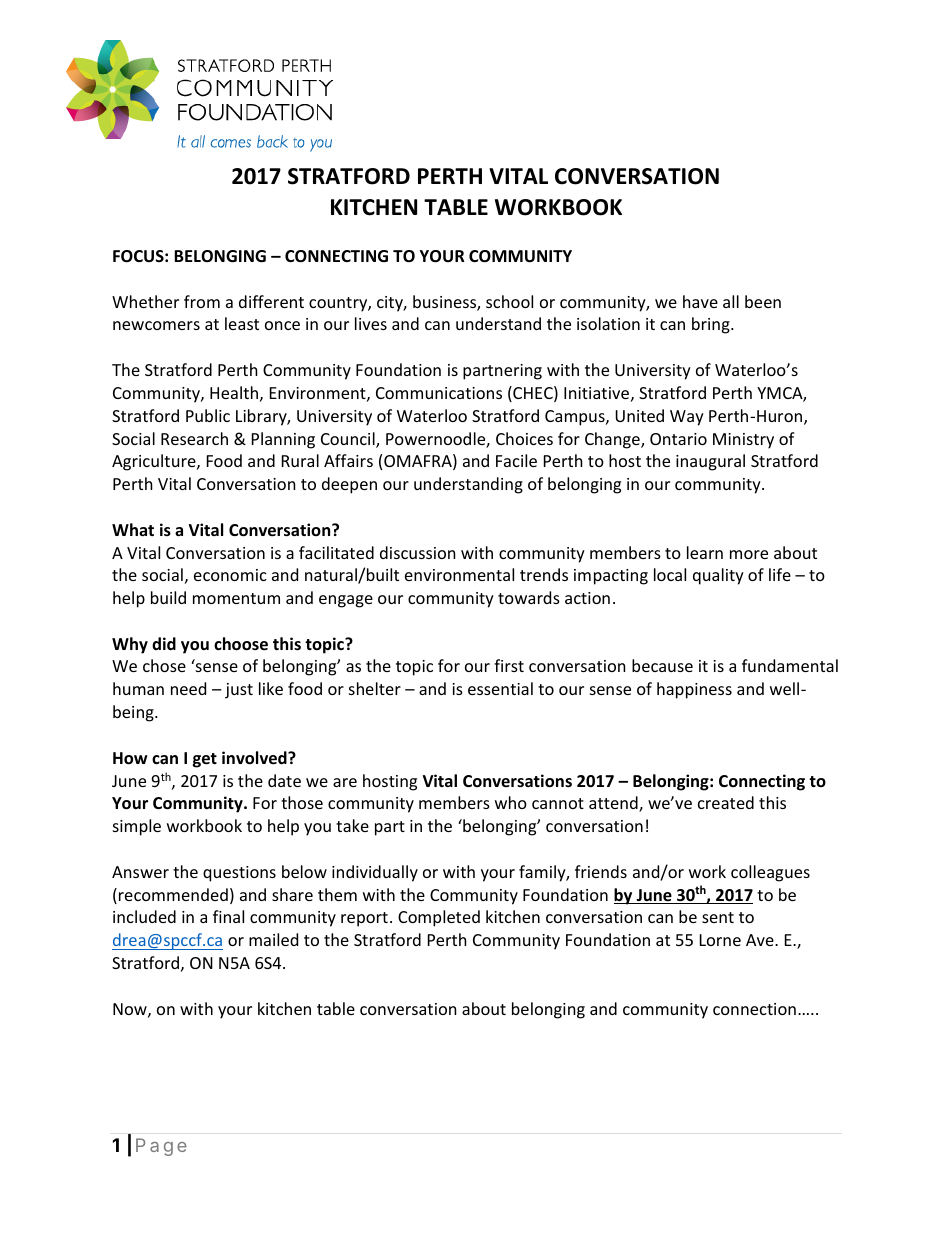 This screenshot has height=1233, width=952. What do you see at coordinates (511, 802) in the screenshot?
I see `who` at bounding box center [511, 802].
